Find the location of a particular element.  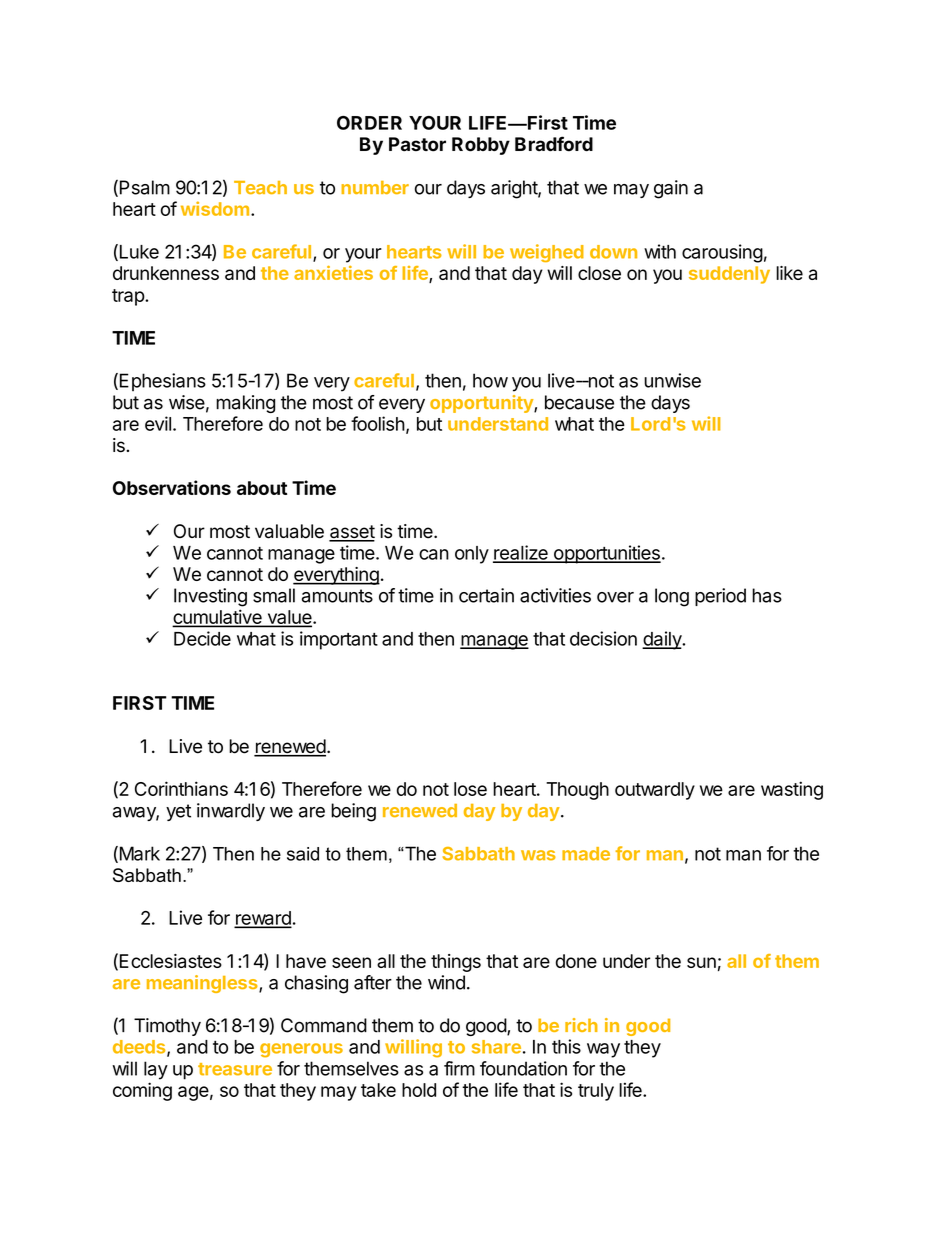

period is located at coordinates (720, 597).
